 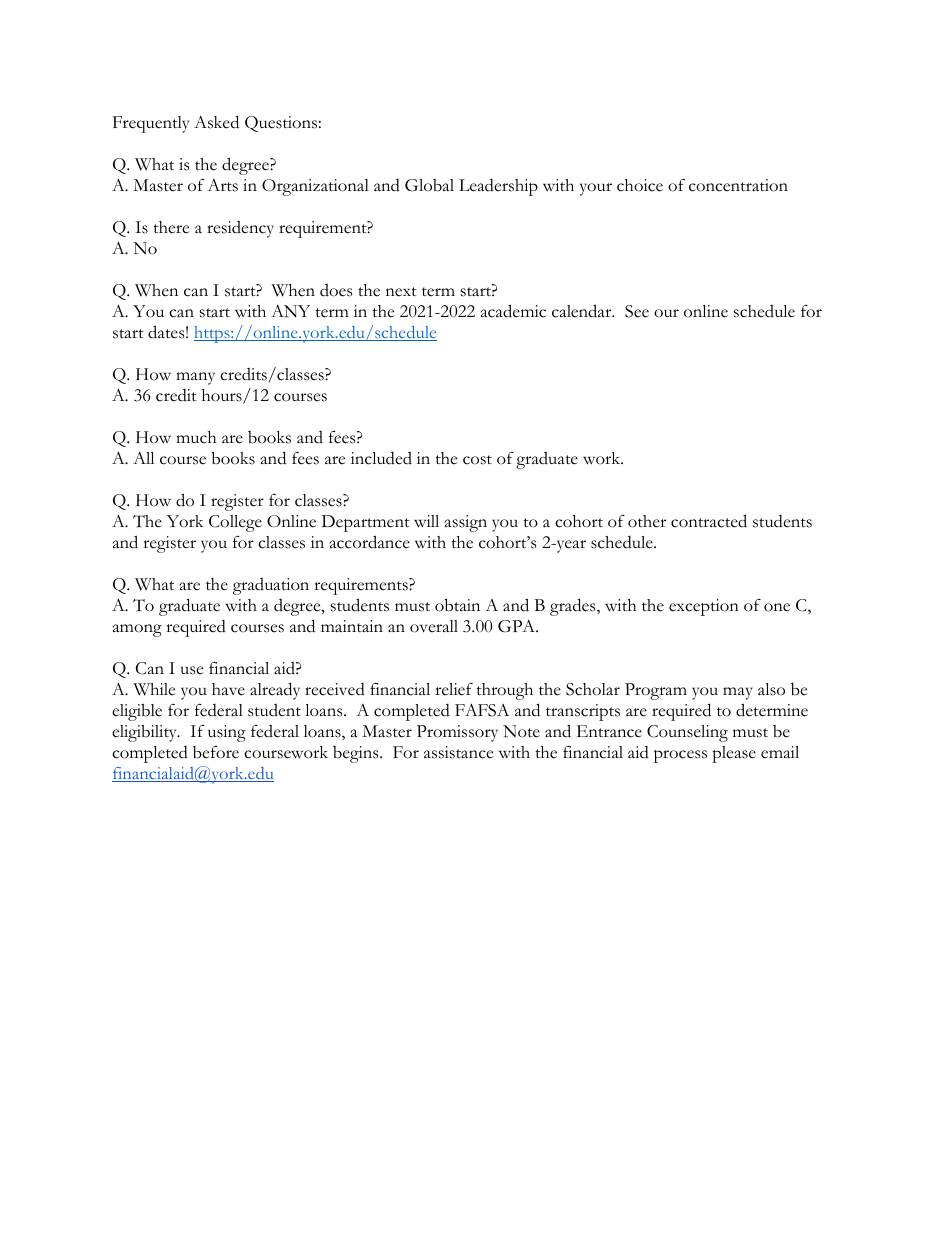 What do you see at coordinates (240, 229) in the document?
I see `residency` at bounding box center [240, 229].
